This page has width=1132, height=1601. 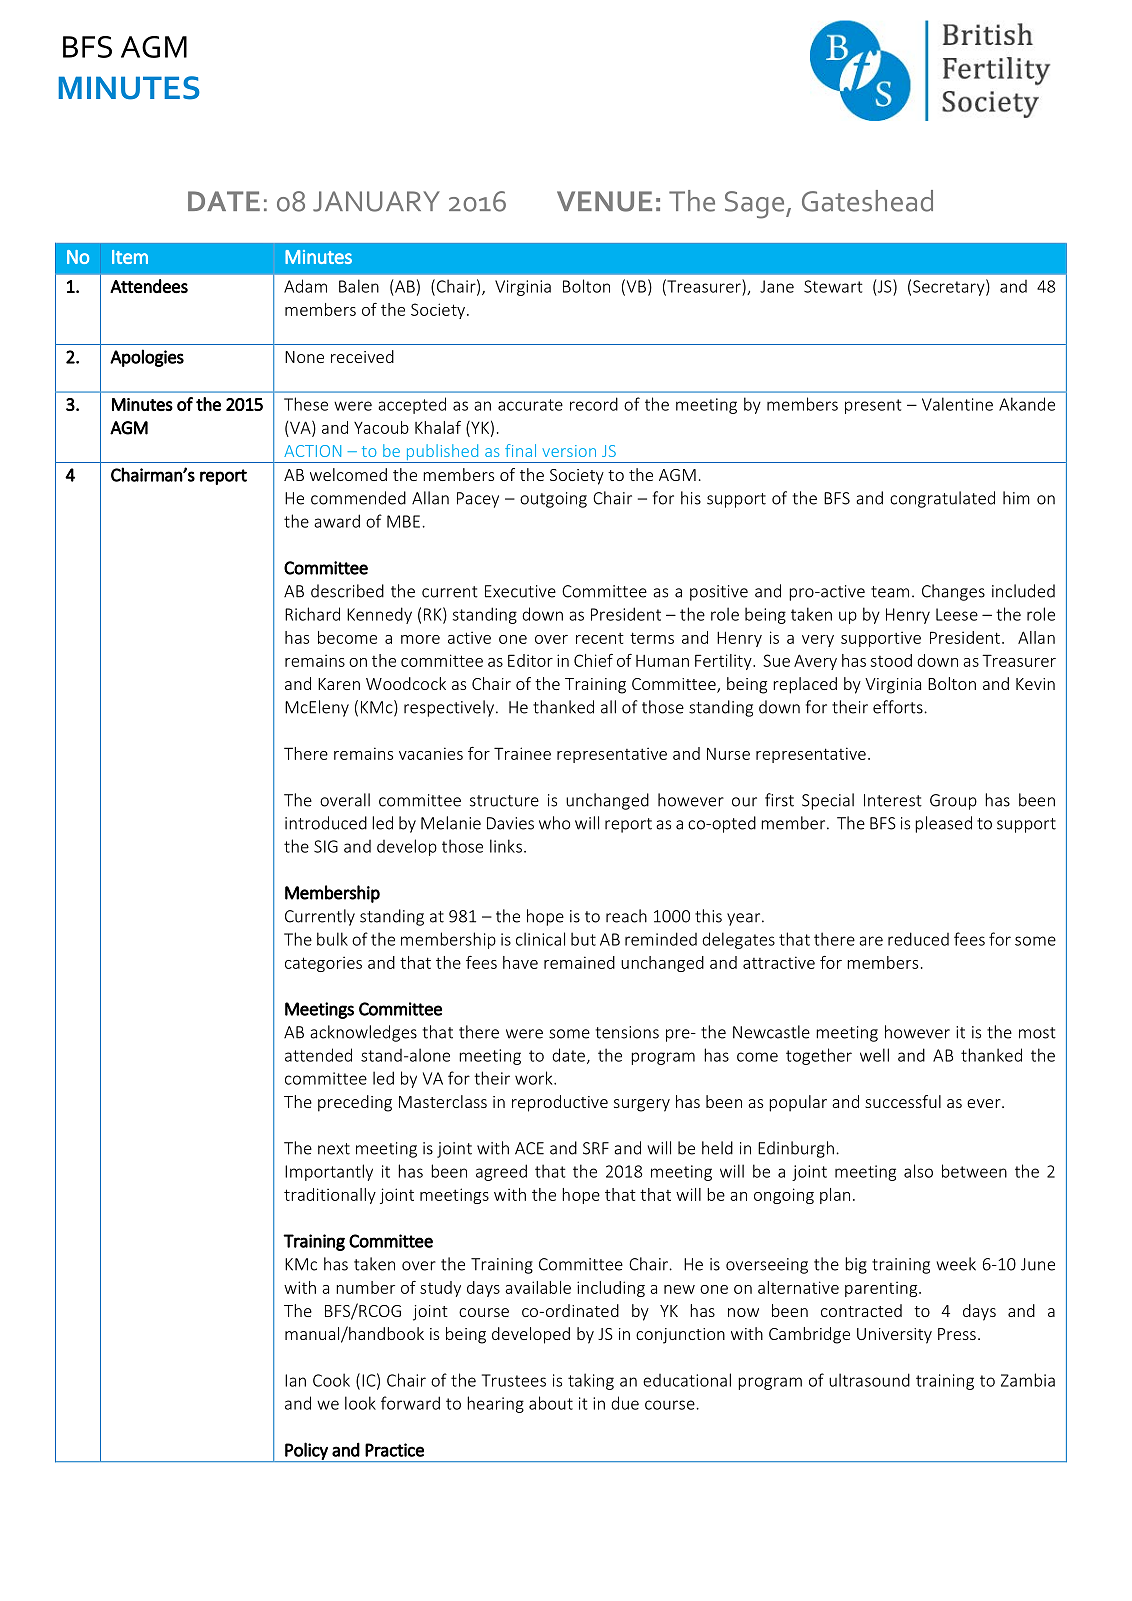 I want to click on pleased, so click(x=943, y=824).
